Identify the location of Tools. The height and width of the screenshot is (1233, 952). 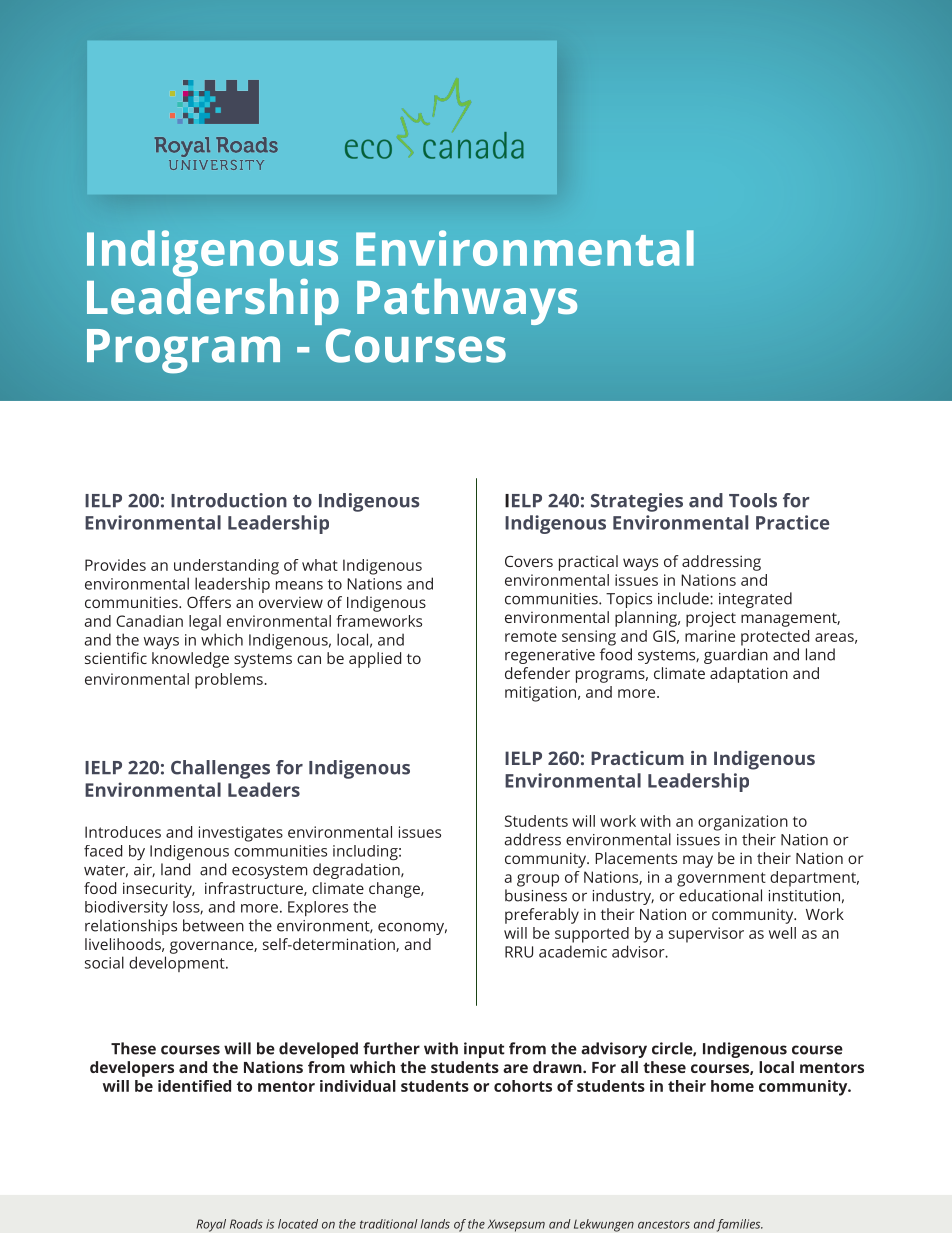
(753, 500).
